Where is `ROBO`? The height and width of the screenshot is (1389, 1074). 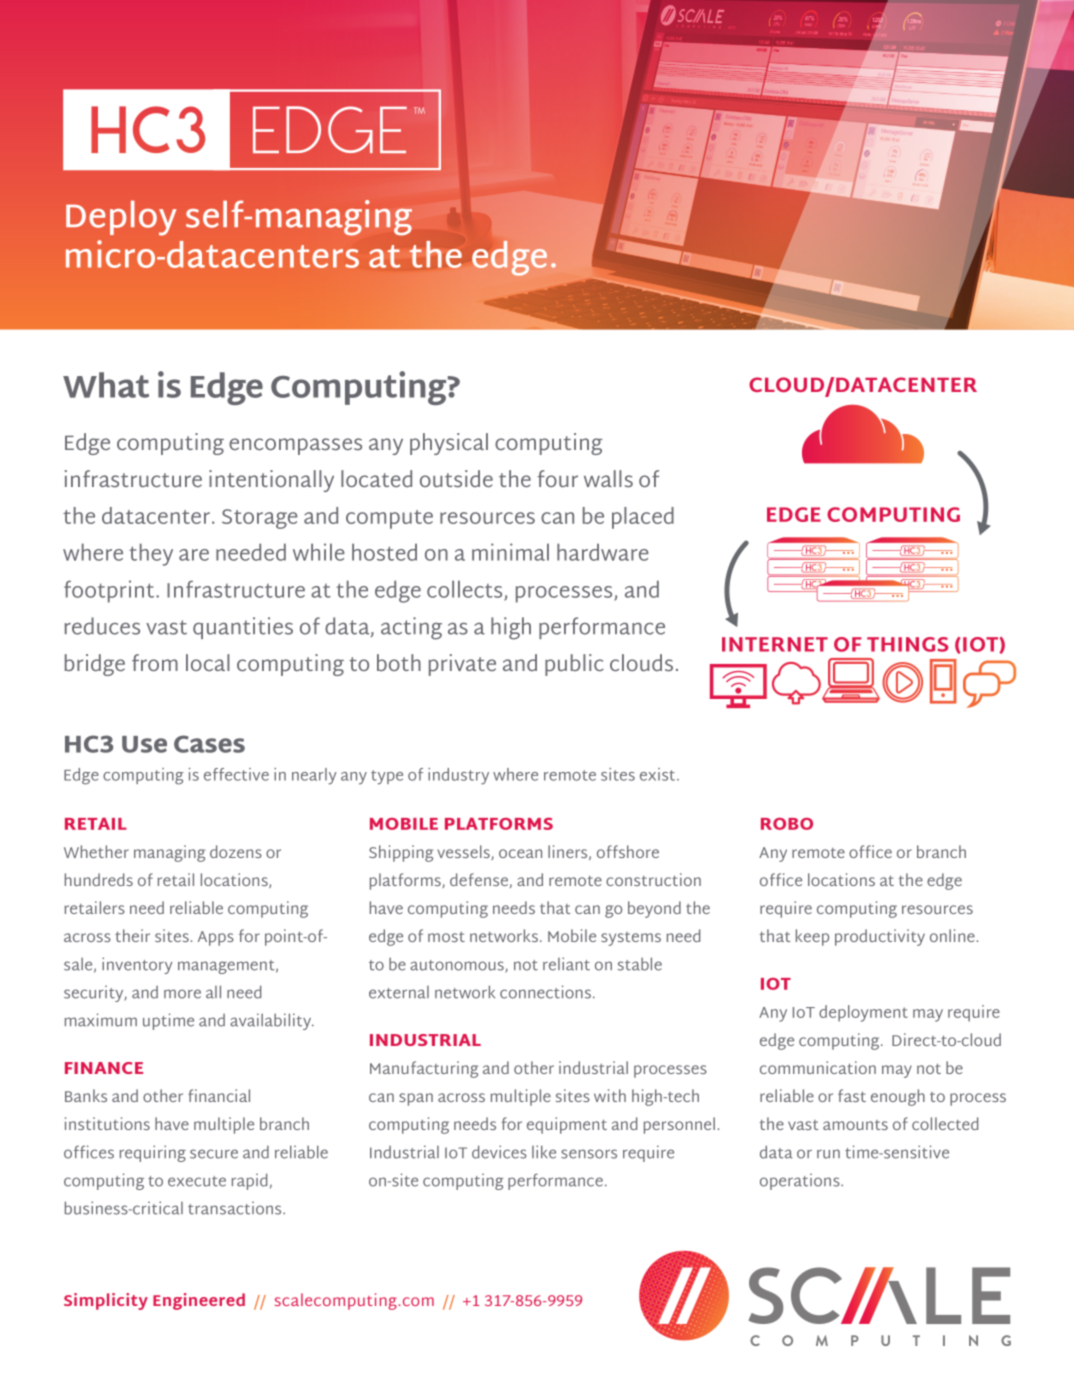 ROBO is located at coordinates (787, 824).
